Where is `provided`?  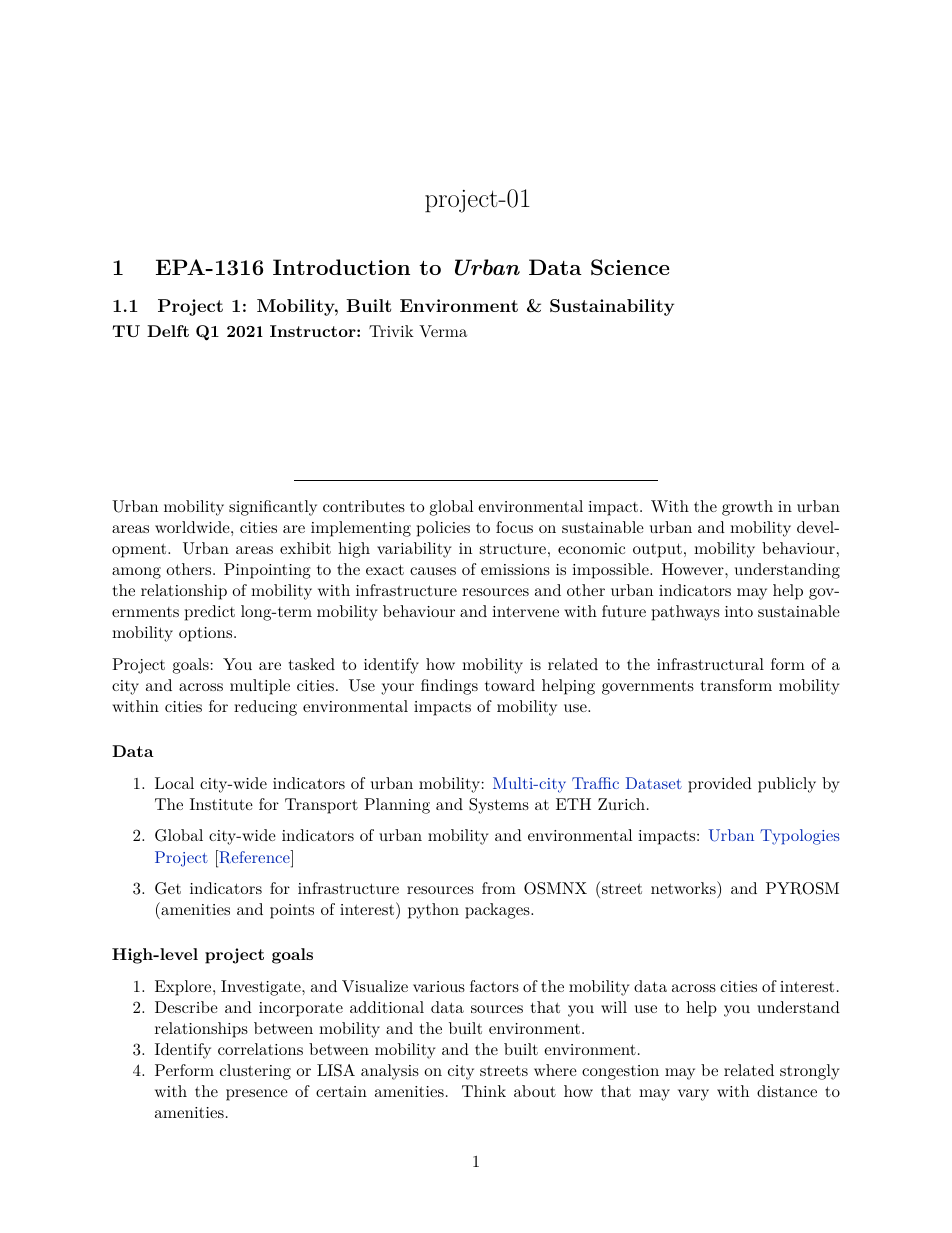 provided is located at coordinates (720, 785).
